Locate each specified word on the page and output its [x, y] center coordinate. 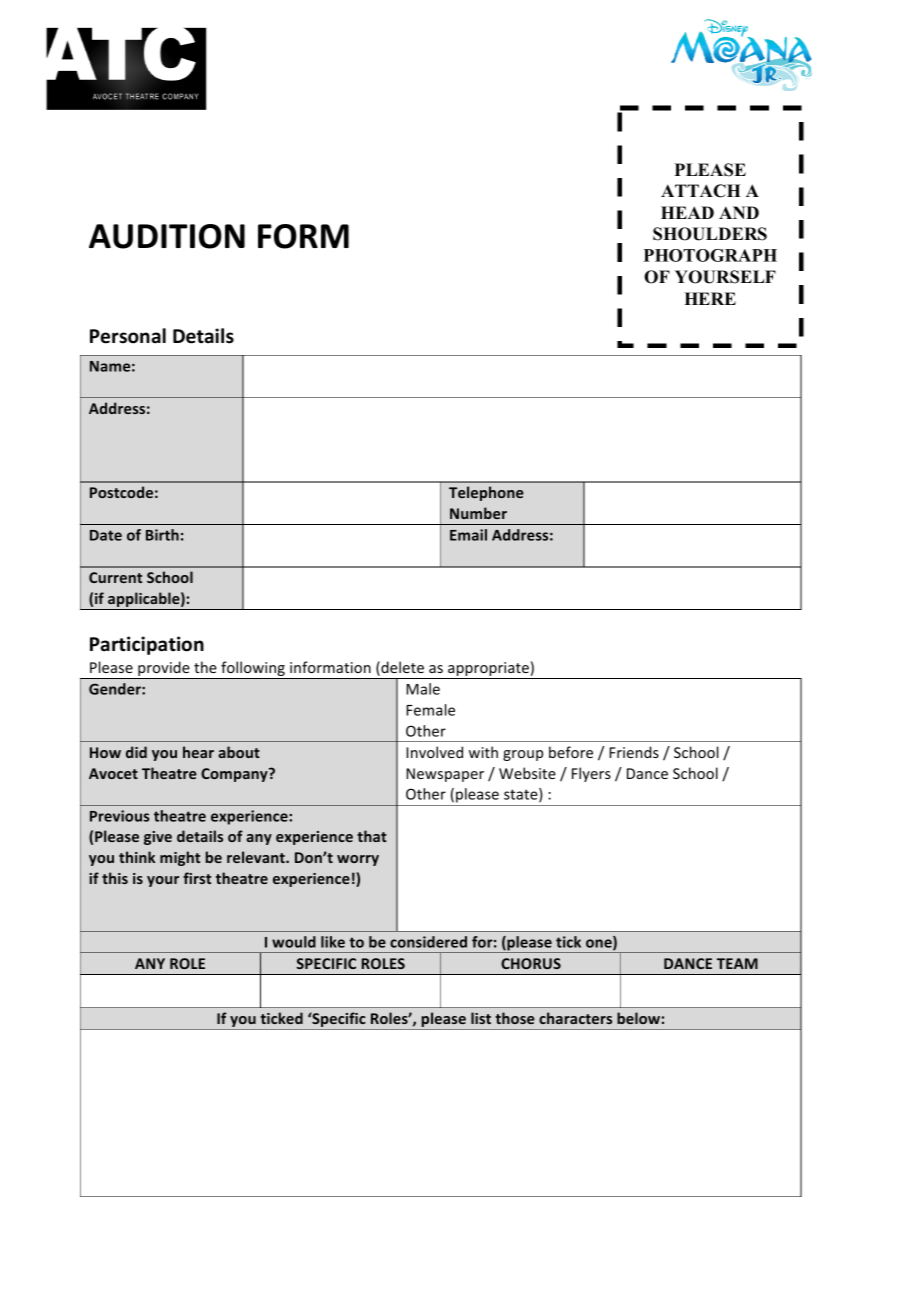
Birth [162, 535]
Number [478, 513]
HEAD [687, 212]
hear [198, 752]
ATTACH [701, 191]
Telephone [486, 493]
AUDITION [167, 236]
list [481, 1018]
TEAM [737, 963]
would [294, 942]
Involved [434, 752]
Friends [634, 752]
